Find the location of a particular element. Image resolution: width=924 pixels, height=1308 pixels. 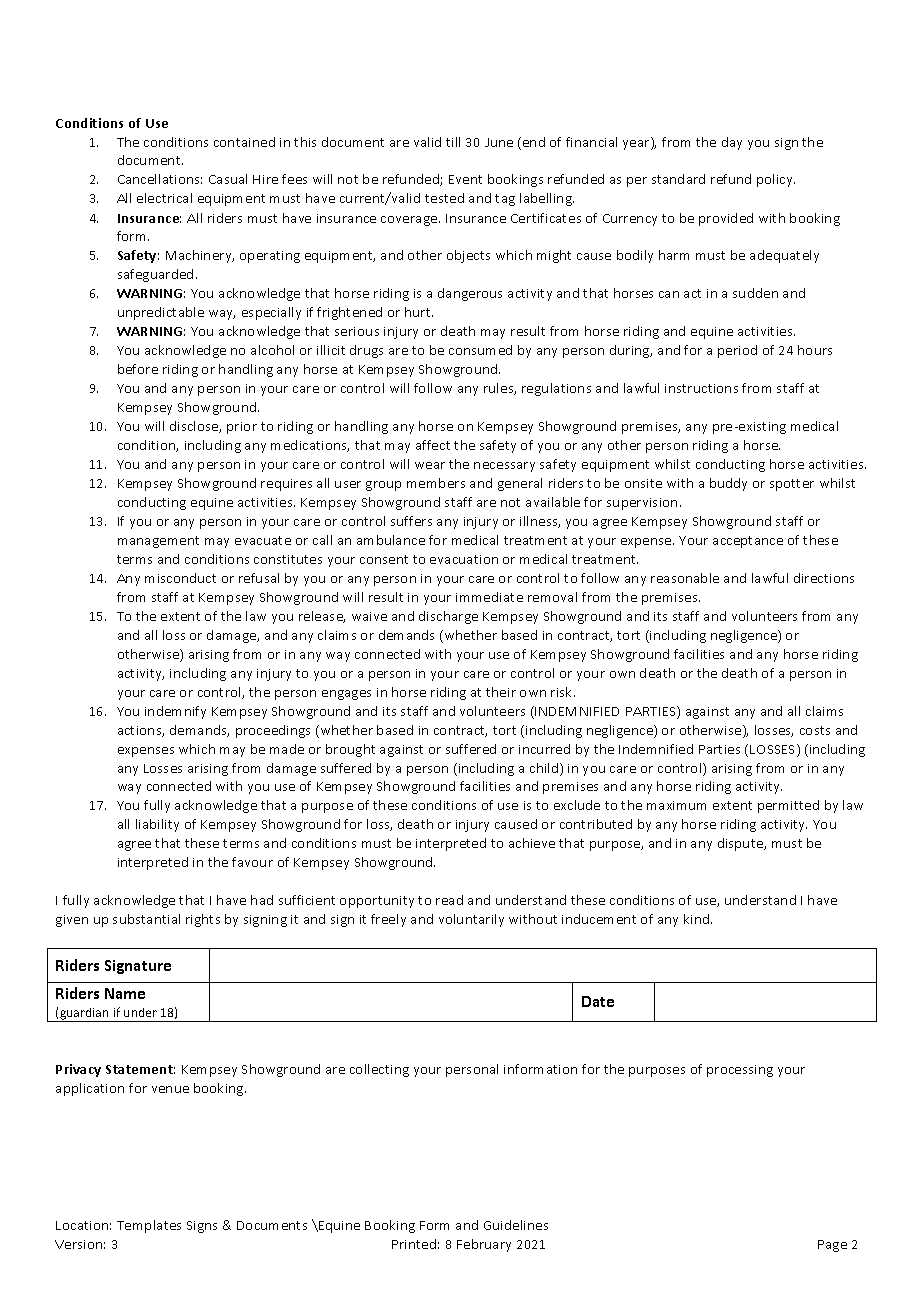

kind is located at coordinates (698, 919).
